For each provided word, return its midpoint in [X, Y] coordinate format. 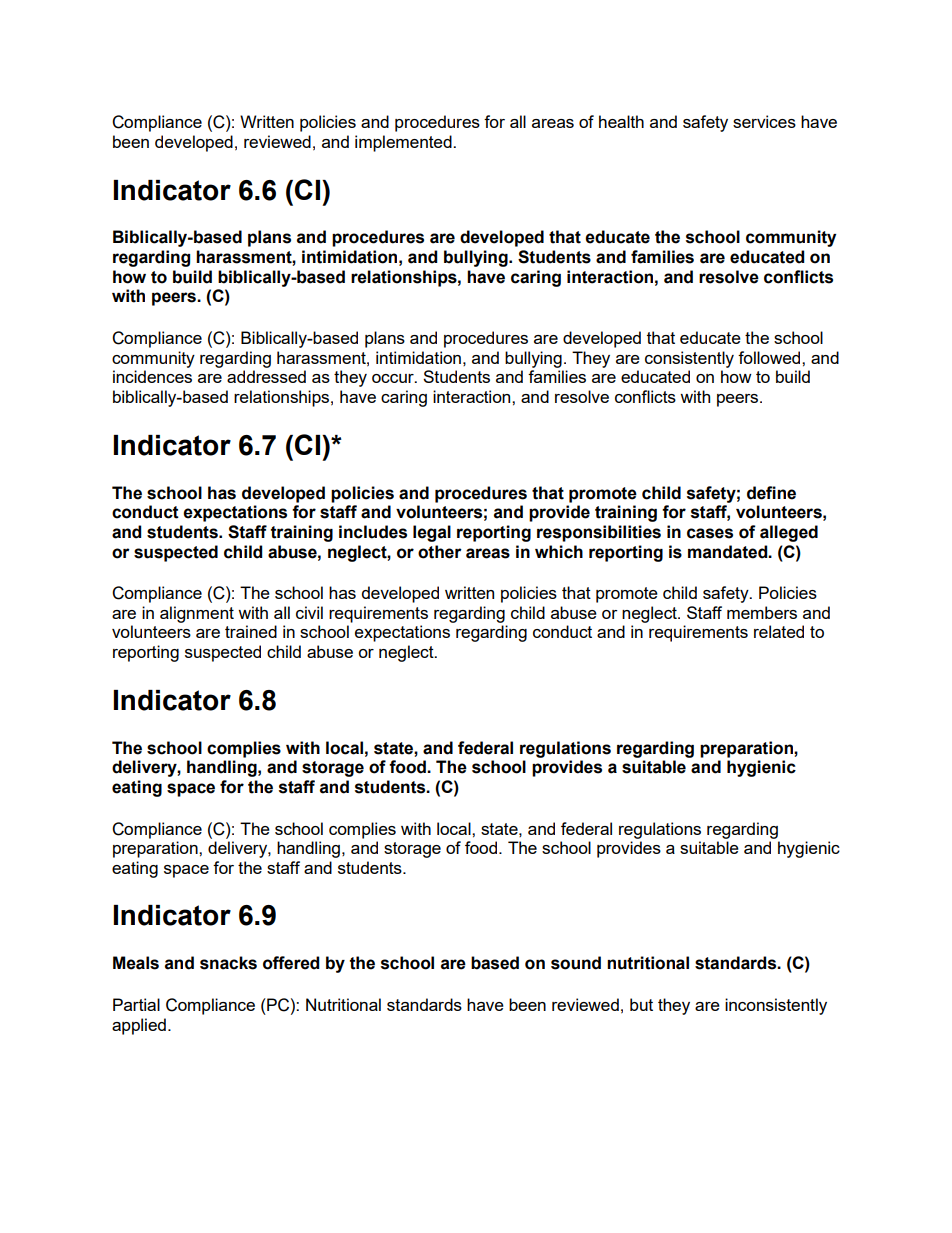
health [621, 121]
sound [576, 963]
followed [770, 357]
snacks [228, 963]
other [440, 552]
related [779, 631]
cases [710, 533]
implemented [404, 143]
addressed [266, 376]
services [764, 121]
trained [251, 631]
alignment [197, 614]
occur [394, 378]
